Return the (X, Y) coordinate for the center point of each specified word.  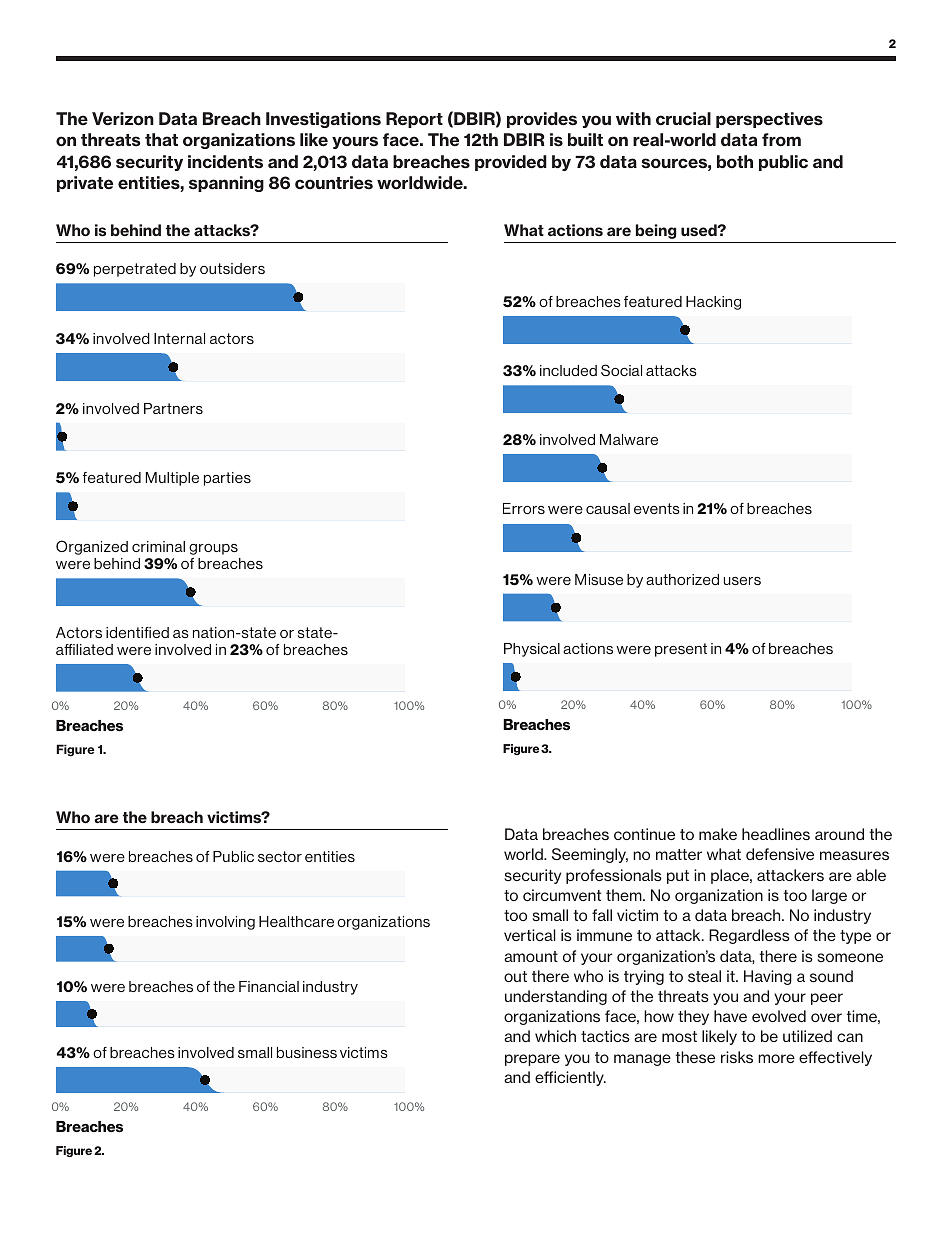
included (568, 370)
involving (225, 923)
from (781, 140)
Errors (524, 508)
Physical (532, 650)
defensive (780, 854)
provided (511, 163)
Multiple (172, 479)
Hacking (713, 303)
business (307, 1052)
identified (137, 632)
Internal (179, 338)
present (681, 650)
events (657, 508)
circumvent (562, 895)
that (161, 139)
